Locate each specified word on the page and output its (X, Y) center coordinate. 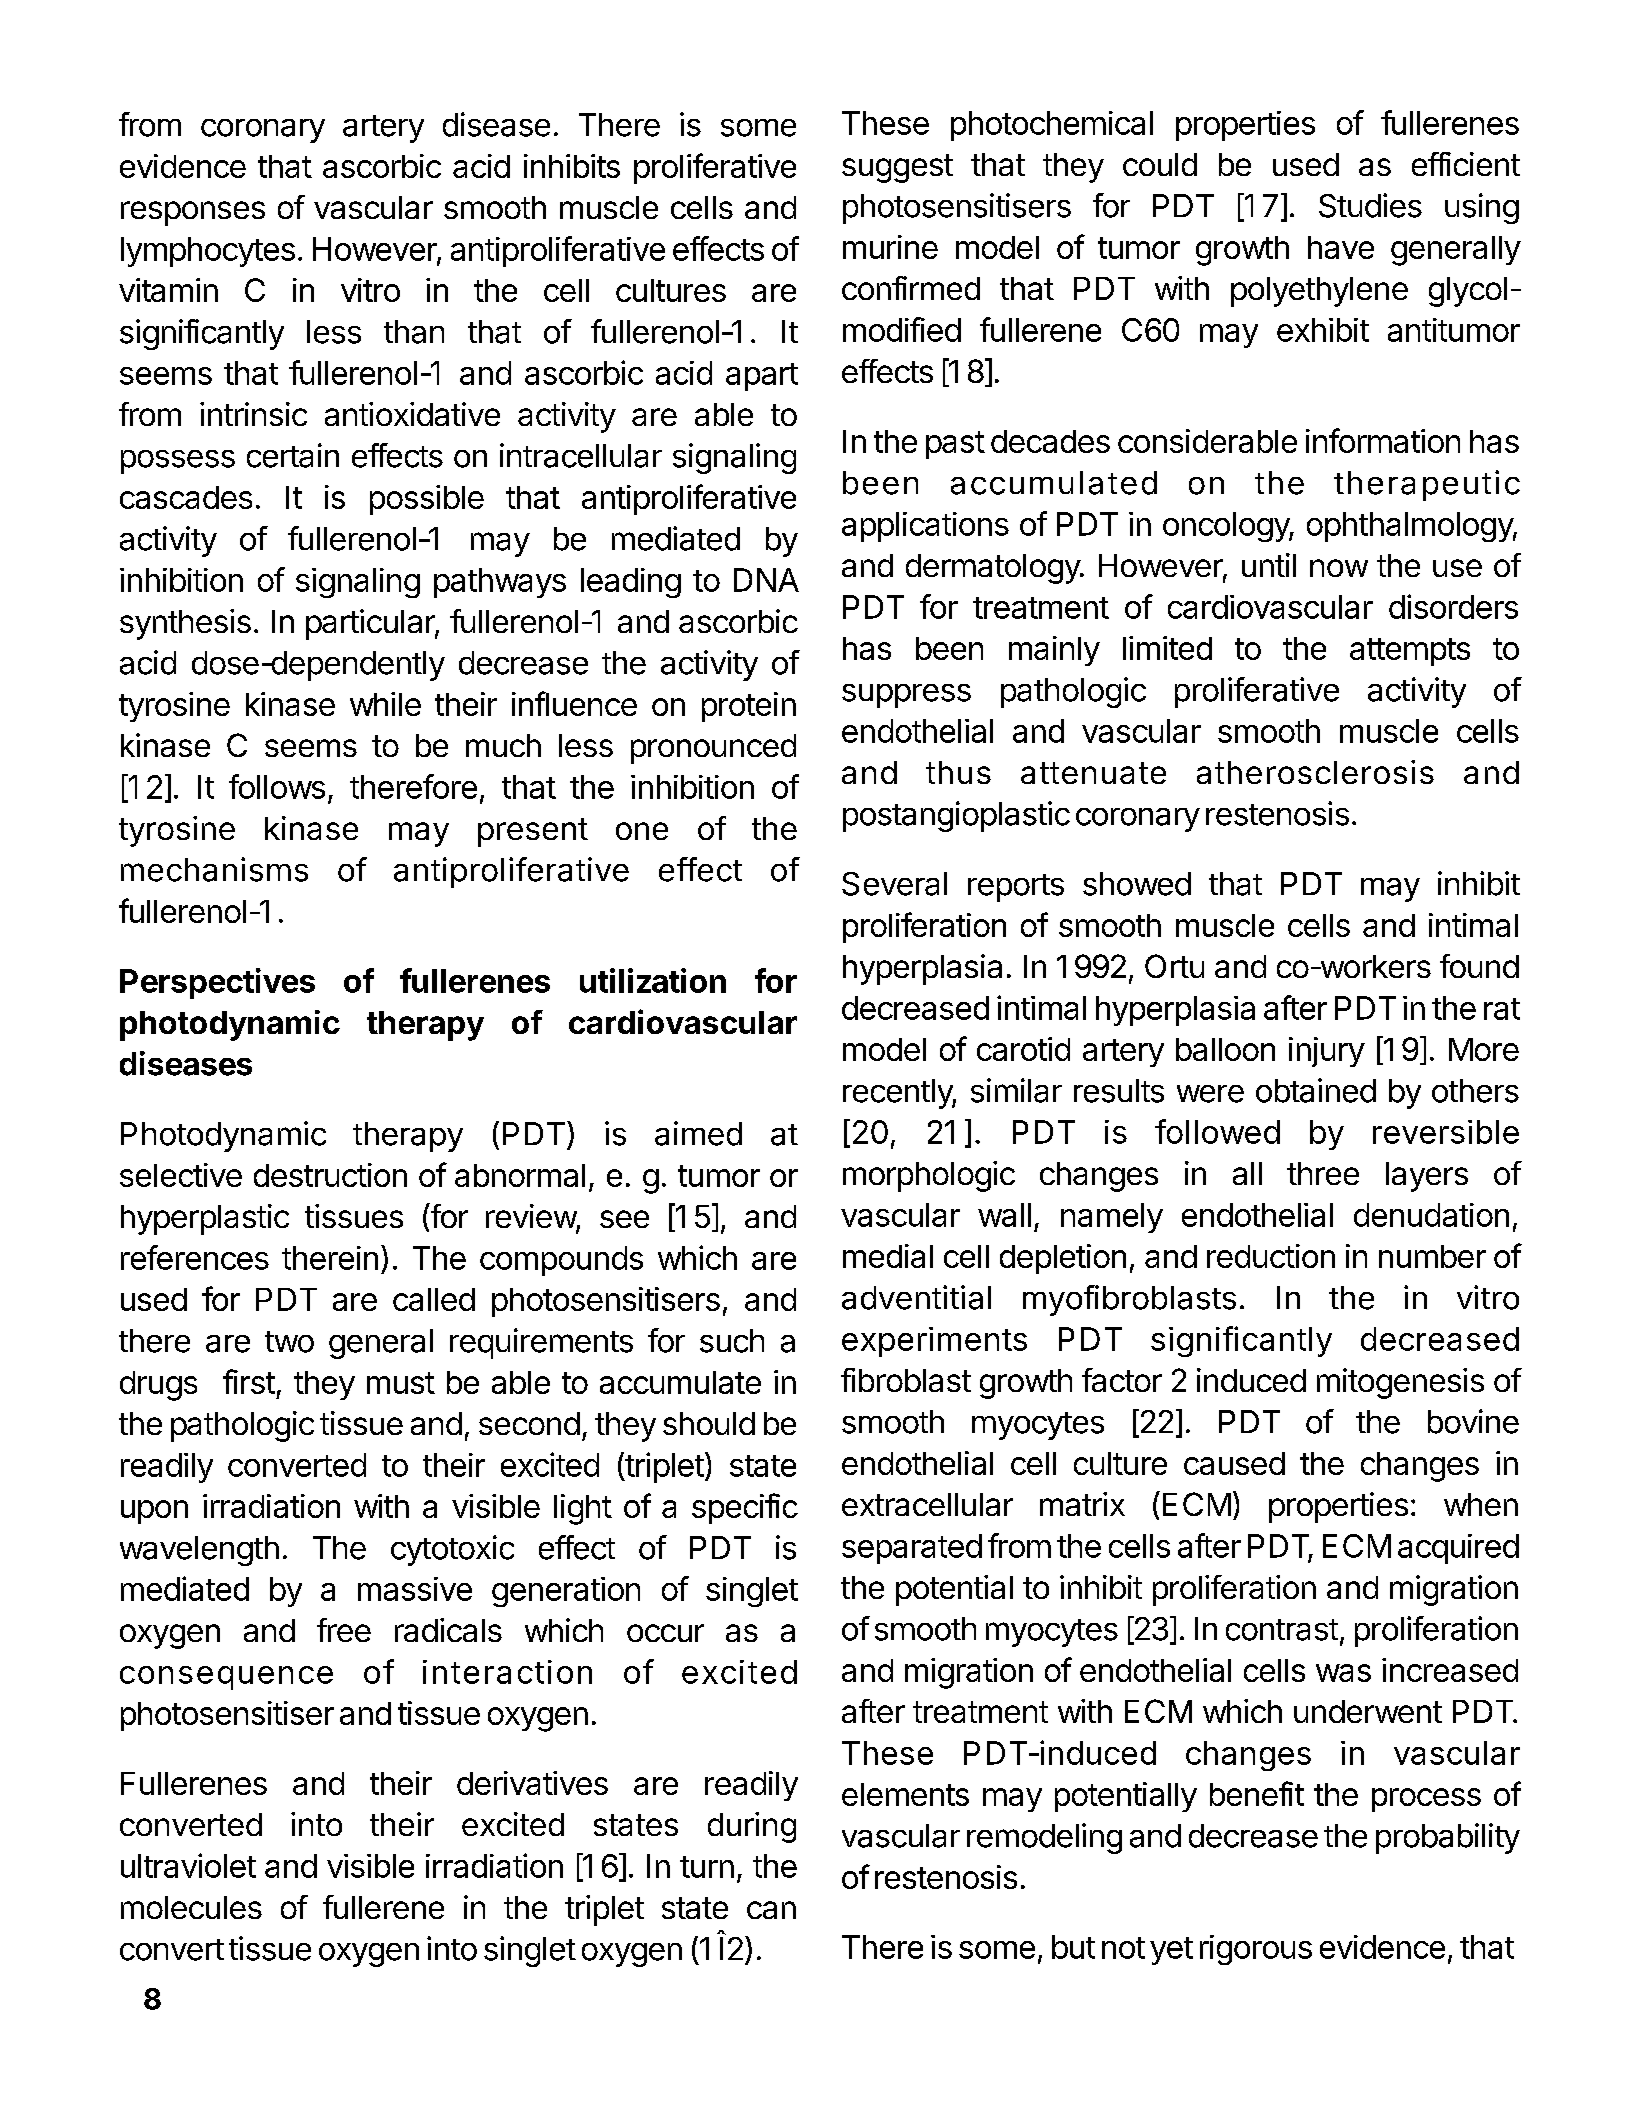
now (1339, 568)
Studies (1370, 205)
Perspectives (217, 983)
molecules (191, 1907)
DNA (766, 580)
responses (193, 213)
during (752, 1827)
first (249, 1381)
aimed (698, 1133)
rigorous (1256, 1950)
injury (1327, 1052)
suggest (897, 168)
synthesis (185, 624)
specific (745, 1508)
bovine (1473, 1421)
